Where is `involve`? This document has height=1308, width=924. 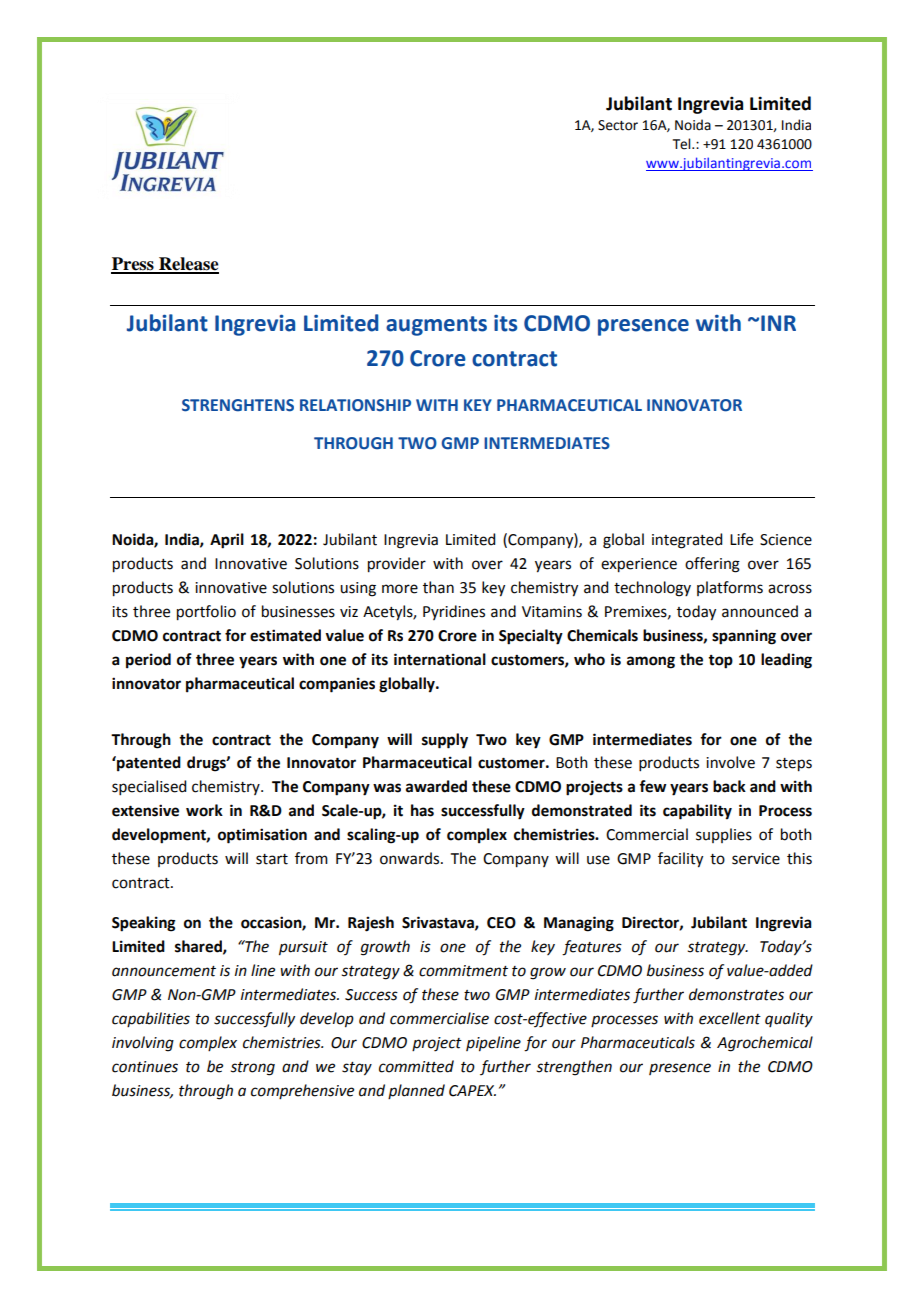 involve is located at coordinates (730, 762).
